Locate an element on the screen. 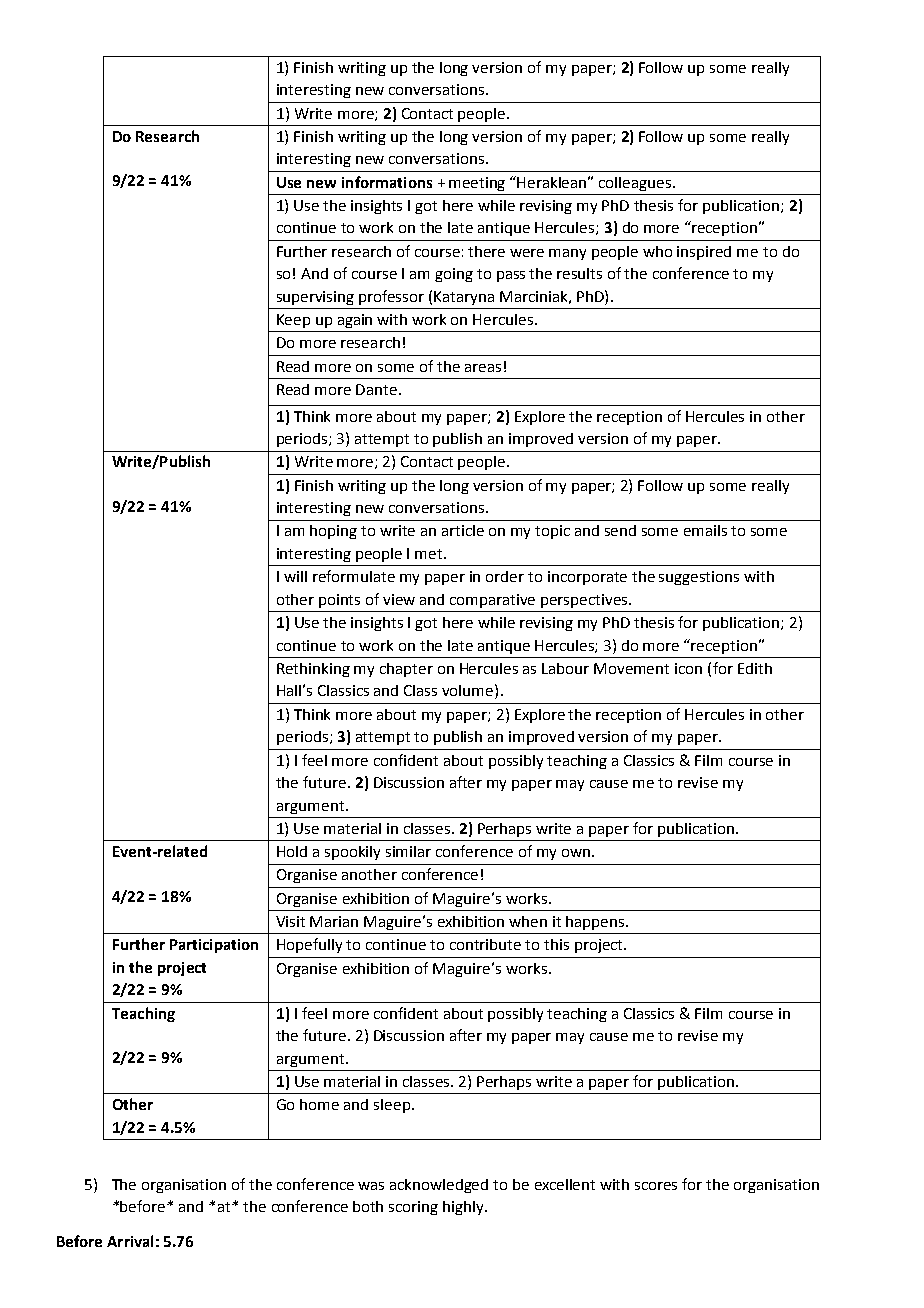  Arrival is located at coordinates (130, 1241).
